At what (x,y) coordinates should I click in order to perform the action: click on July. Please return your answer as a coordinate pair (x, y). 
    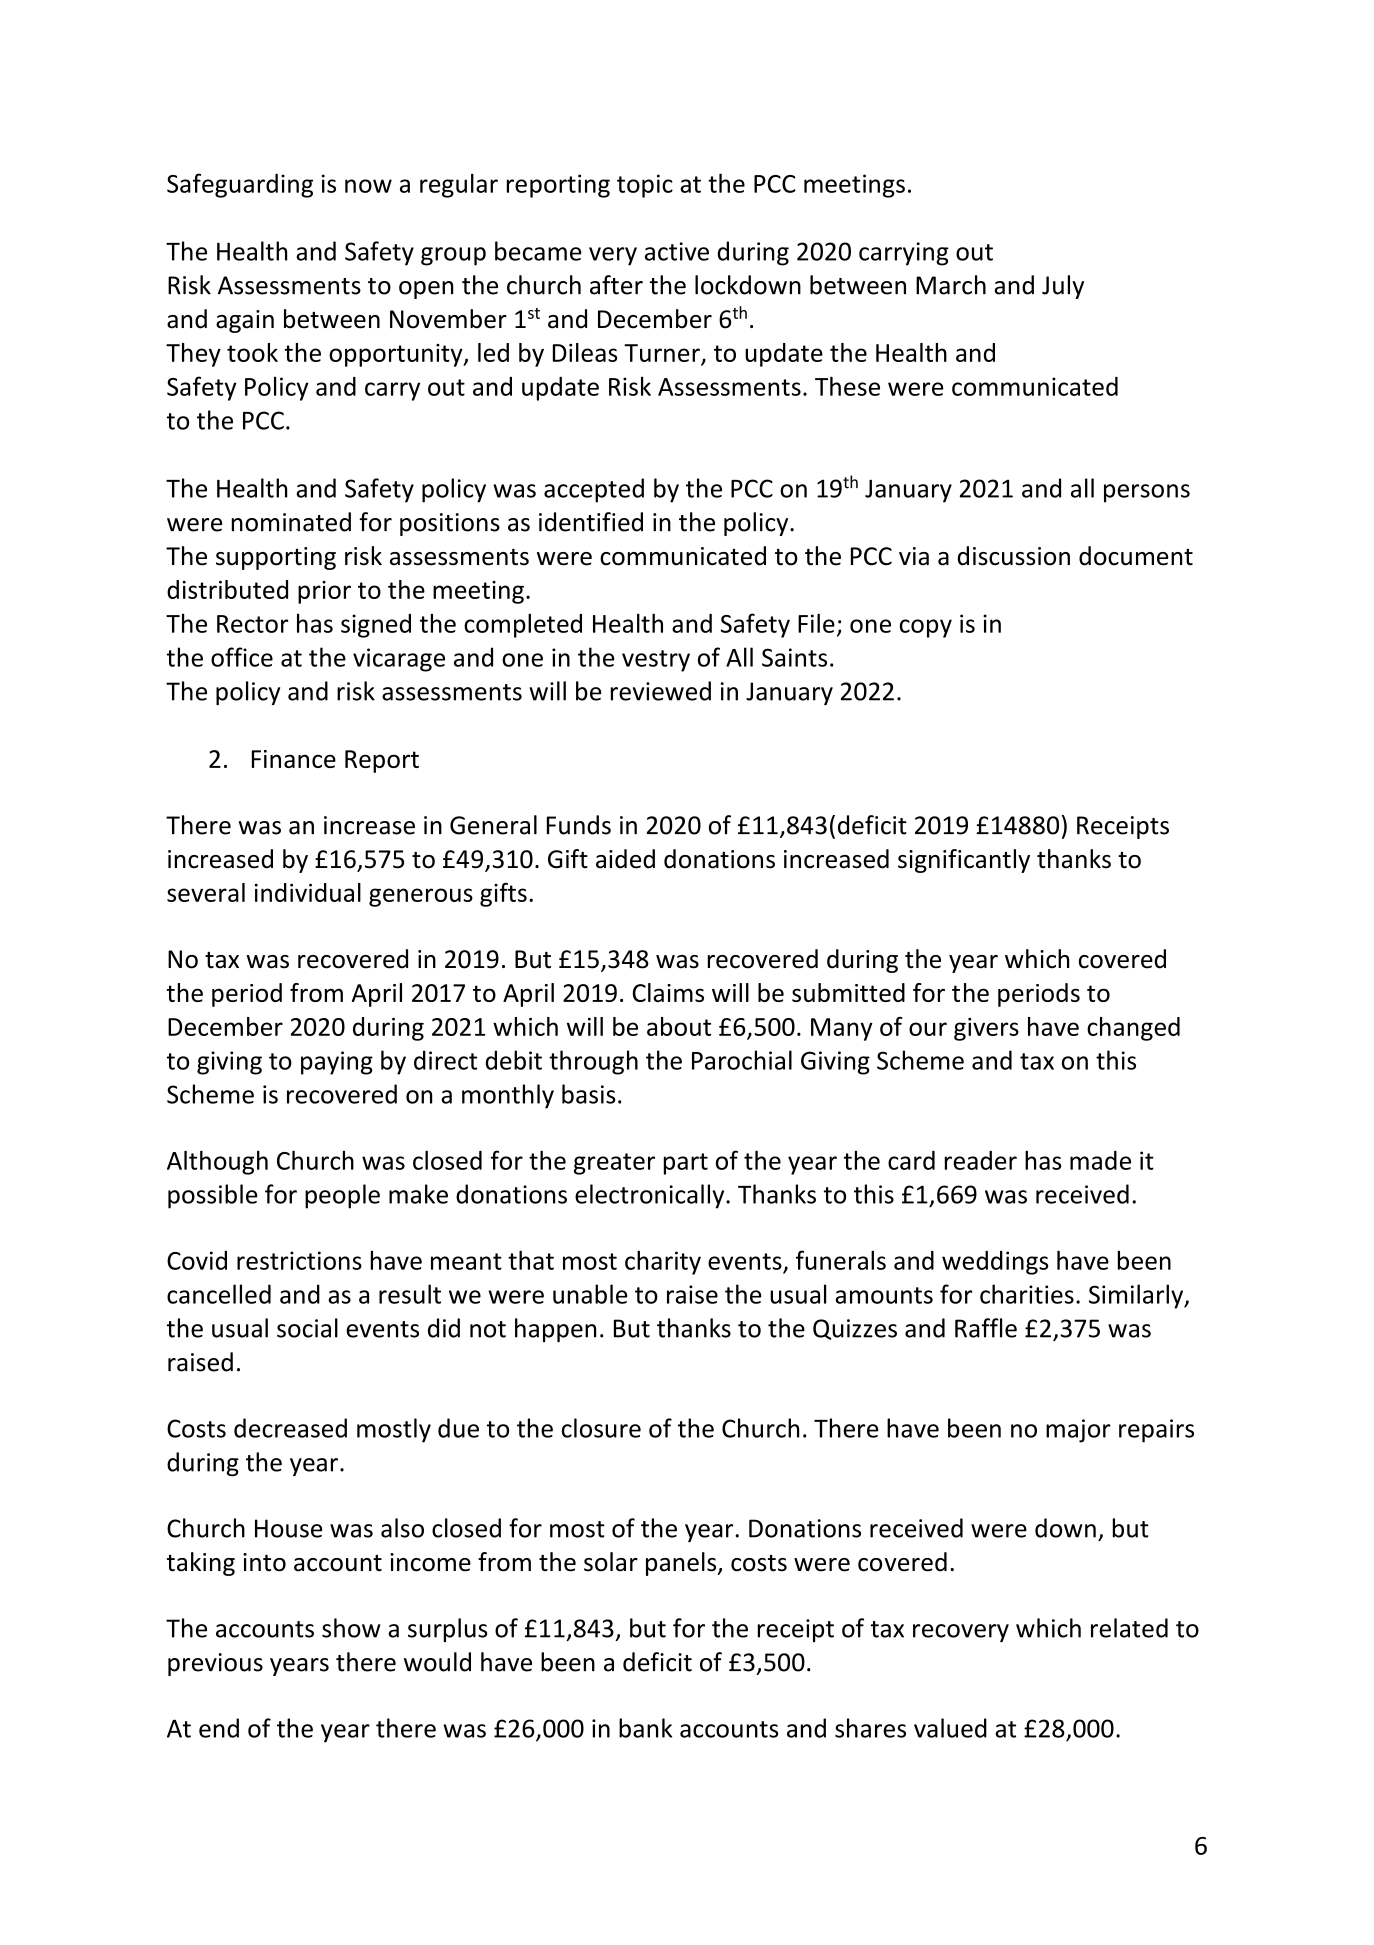
    Looking at the image, I should click on (1063, 287).
